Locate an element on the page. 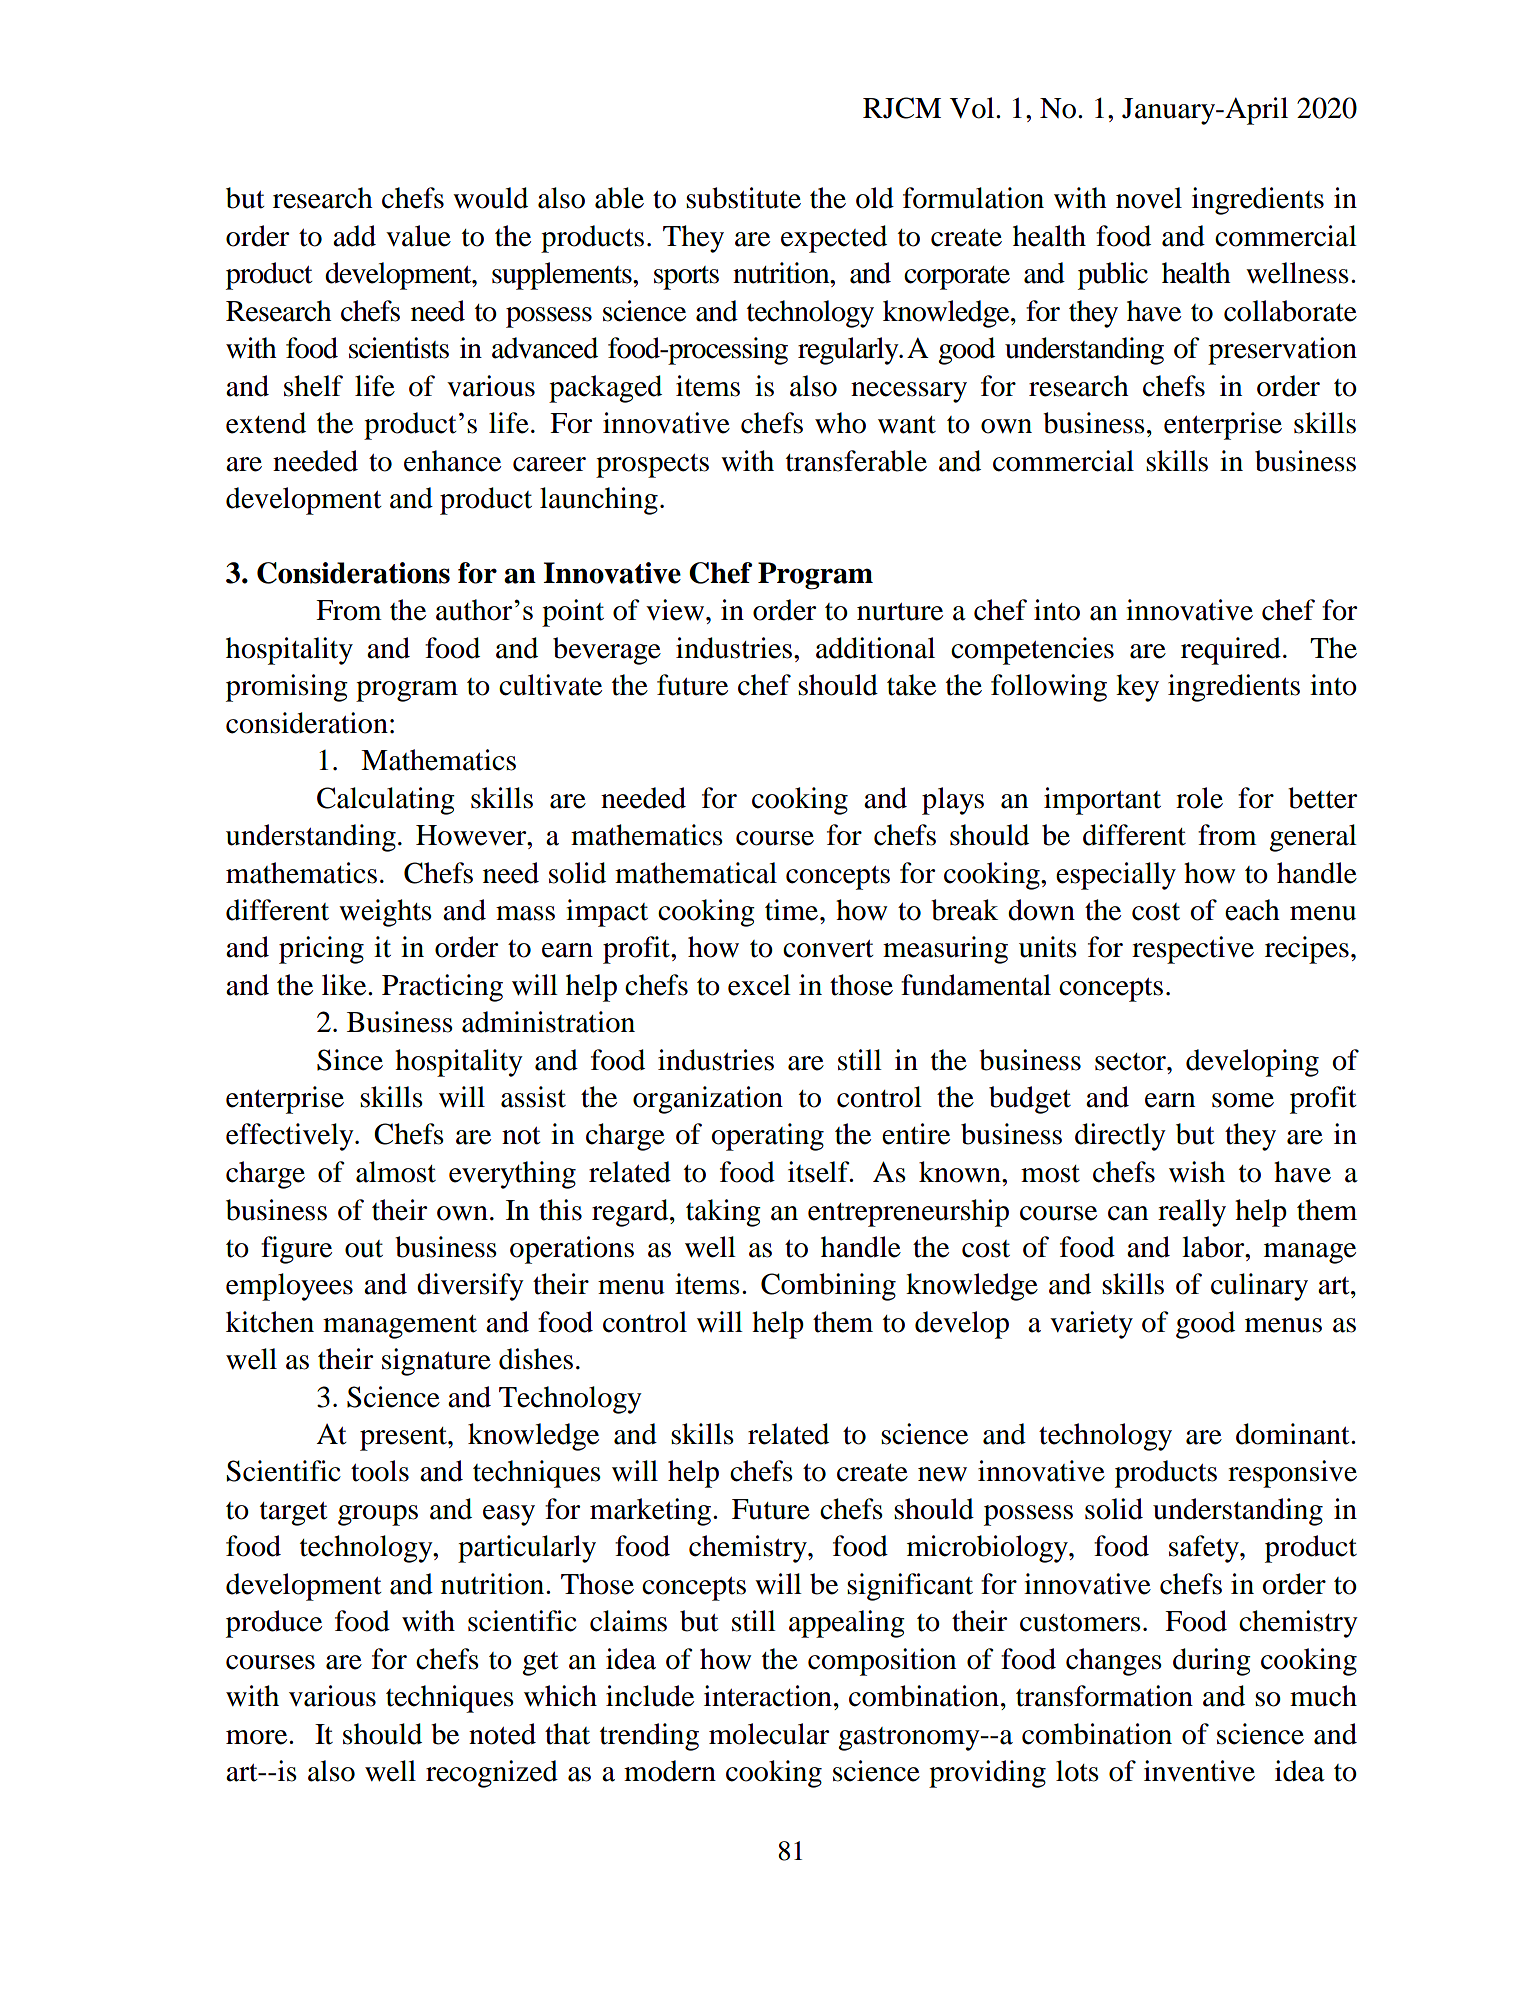  weights is located at coordinates (385, 913).
